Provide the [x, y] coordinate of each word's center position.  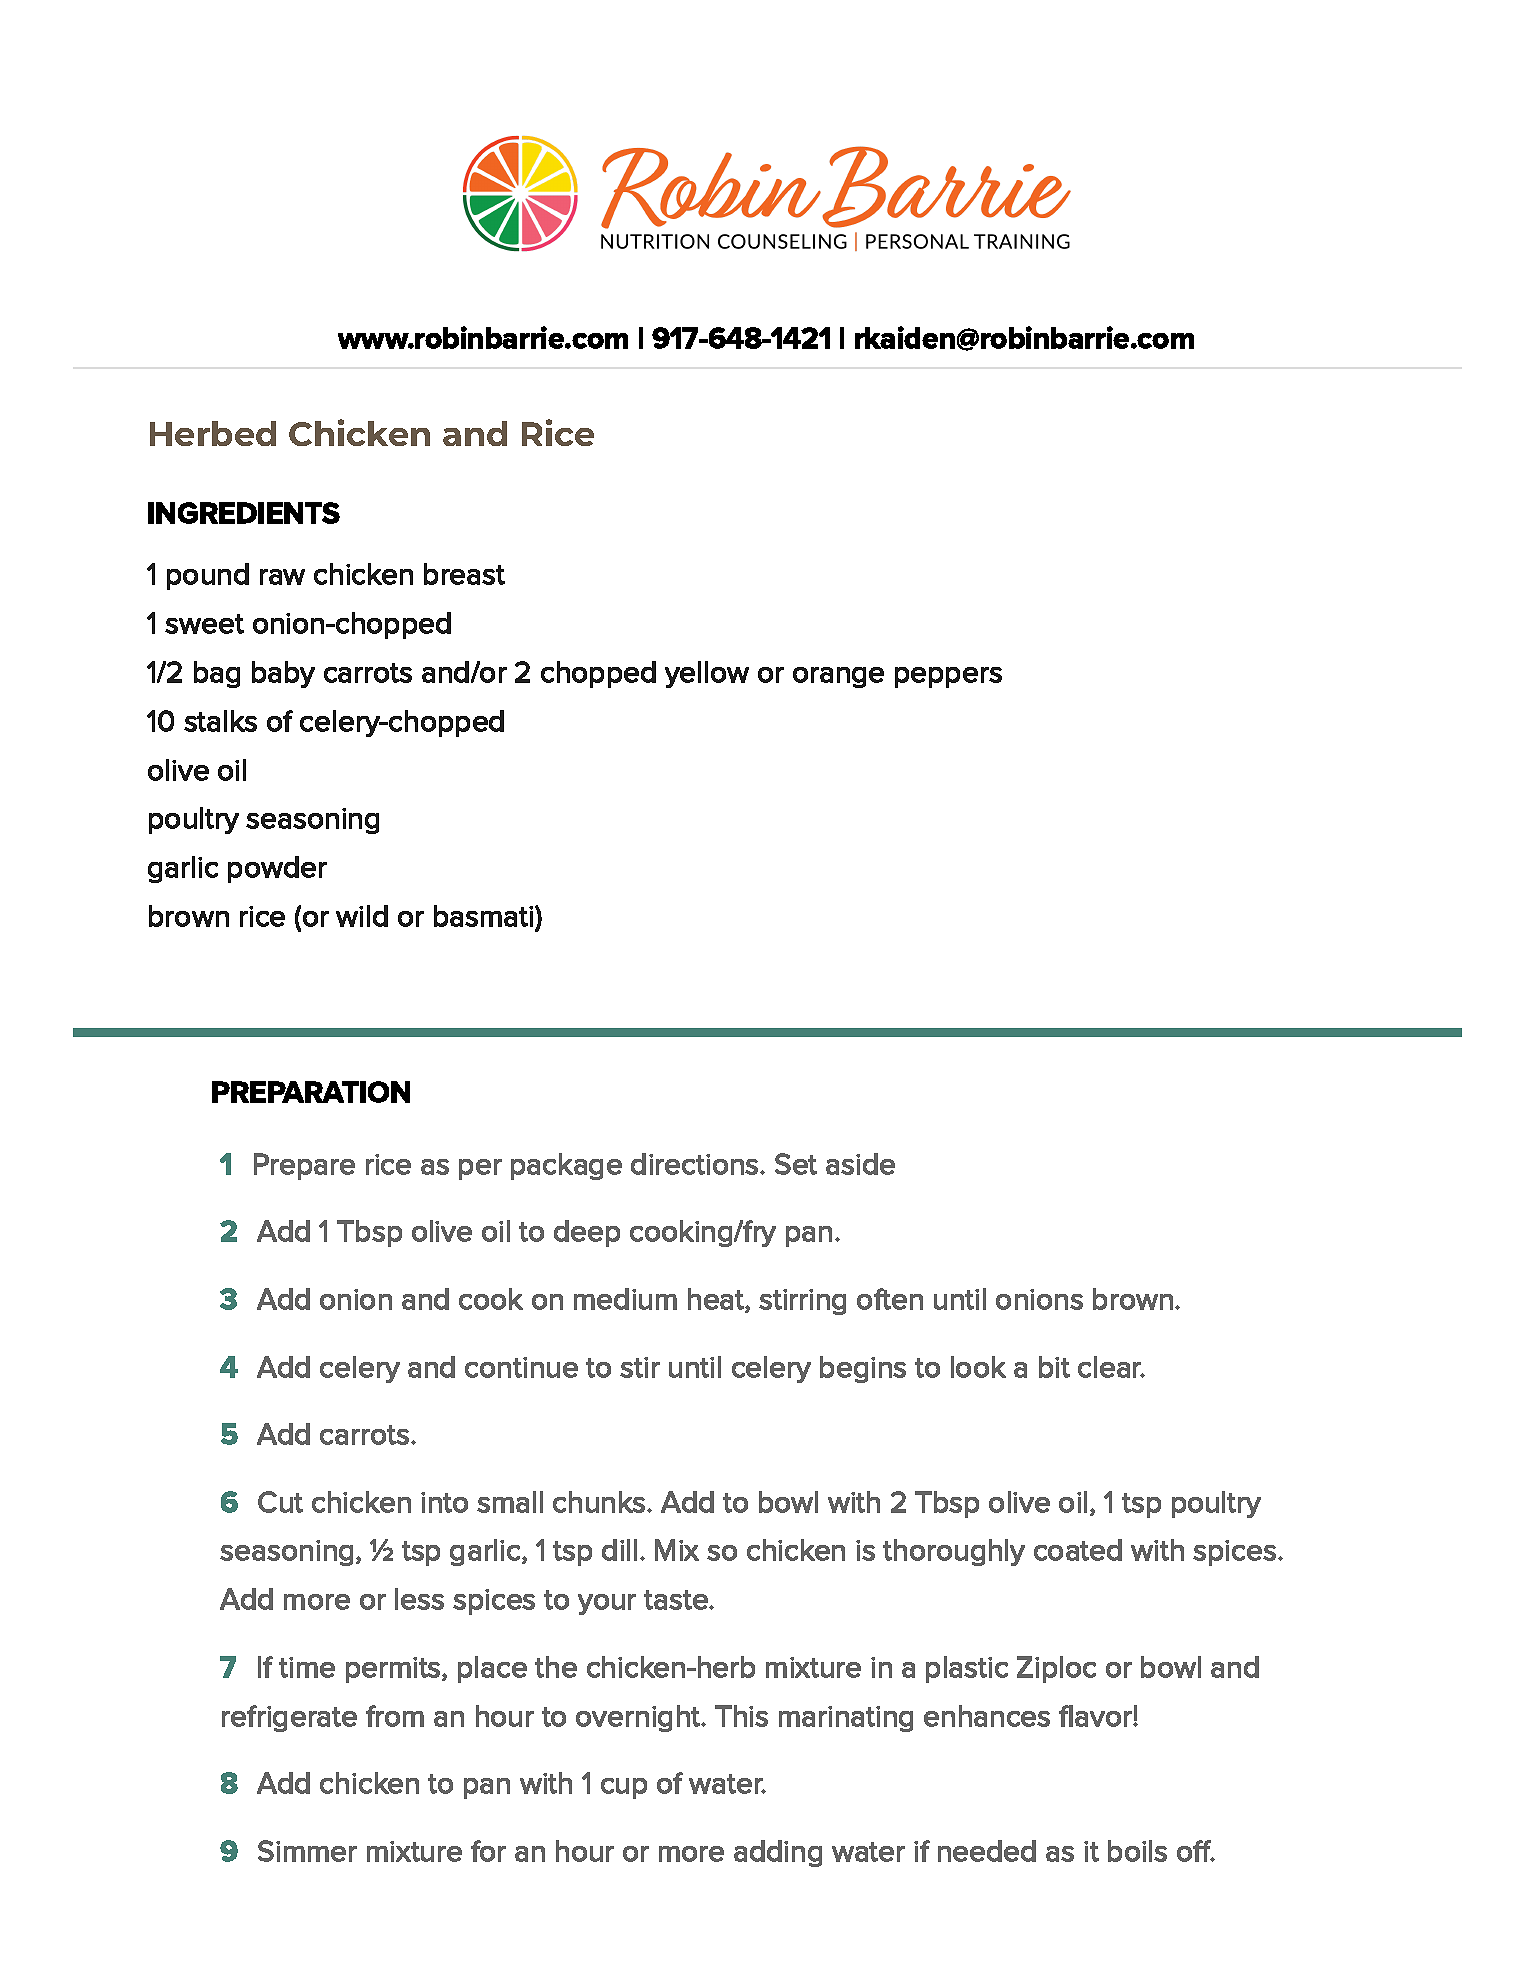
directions [696, 1164]
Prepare [304, 1166]
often [890, 1299]
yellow [707, 674]
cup [624, 1788]
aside [860, 1164]
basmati [485, 916]
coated [1078, 1550]
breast [464, 574]
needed [987, 1851]
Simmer [307, 1851]
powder [277, 869]
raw [282, 577]
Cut [280, 1502]
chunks [600, 1502]
